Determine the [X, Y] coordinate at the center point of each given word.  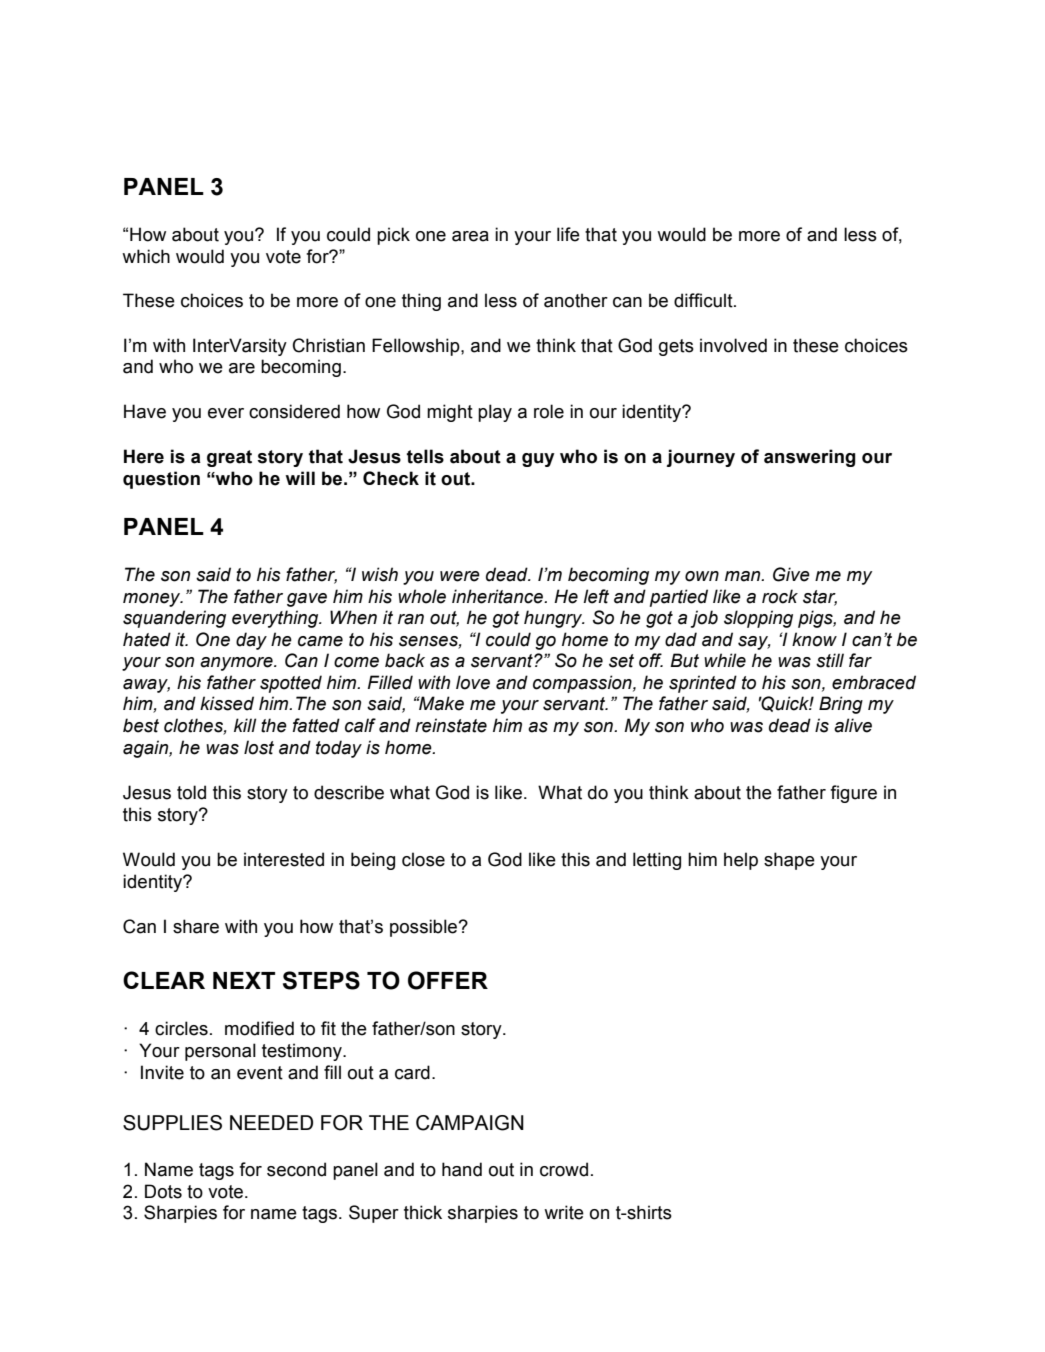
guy [538, 460]
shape [789, 861]
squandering [174, 619]
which [146, 256]
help [741, 861]
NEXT [244, 980]
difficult [704, 300]
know [814, 639]
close [423, 859]
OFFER [448, 980]
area [470, 236]
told [191, 792]
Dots [163, 1191]
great [229, 458]
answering [810, 458]
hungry [554, 619]
